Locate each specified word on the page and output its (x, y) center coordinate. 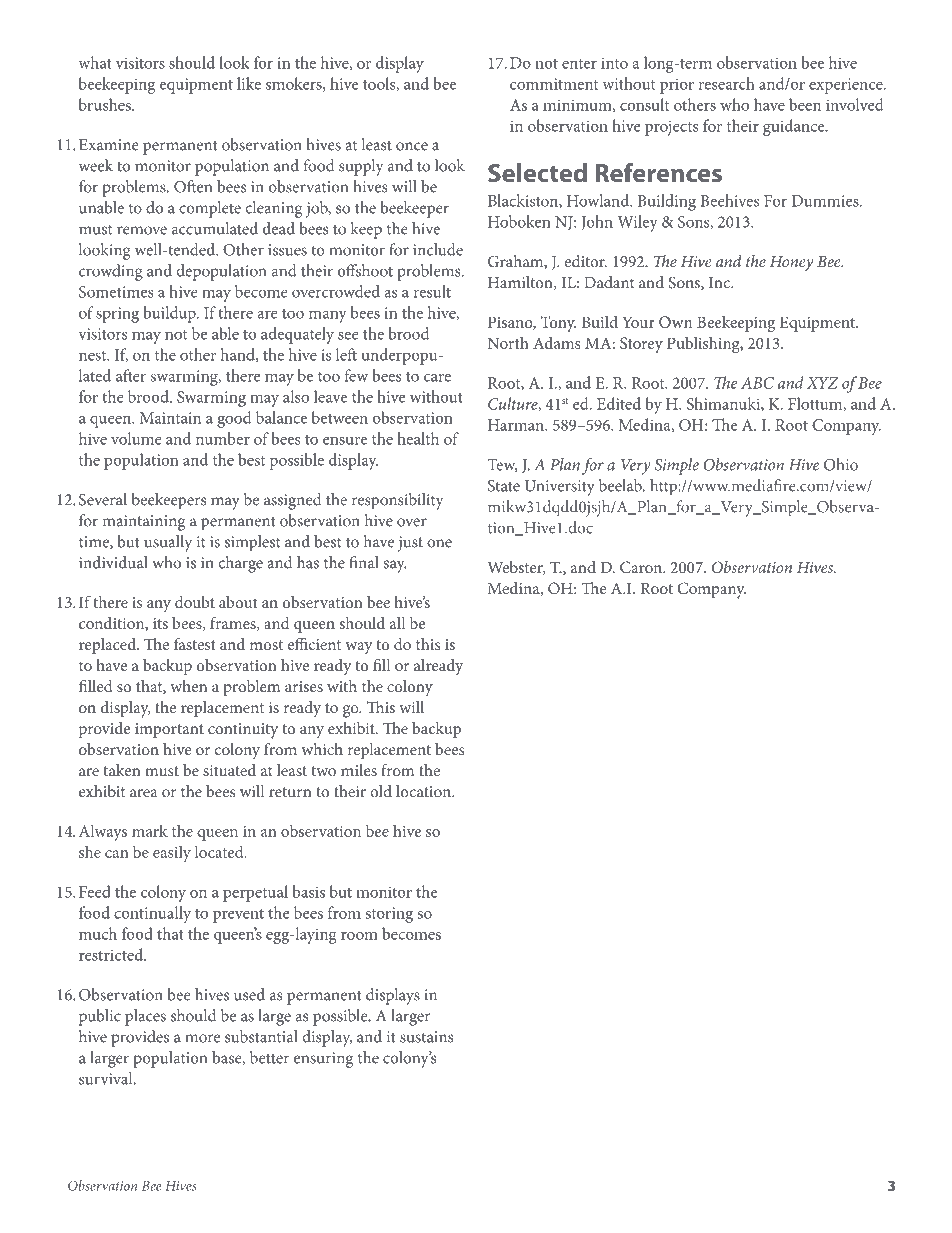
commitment (554, 84)
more (202, 1038)
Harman (517, 425)
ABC (757, 383)
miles (359, 770)
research (727, 83)
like (249, 83)
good (234, 419)
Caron (642, 567)
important (169, 730)
